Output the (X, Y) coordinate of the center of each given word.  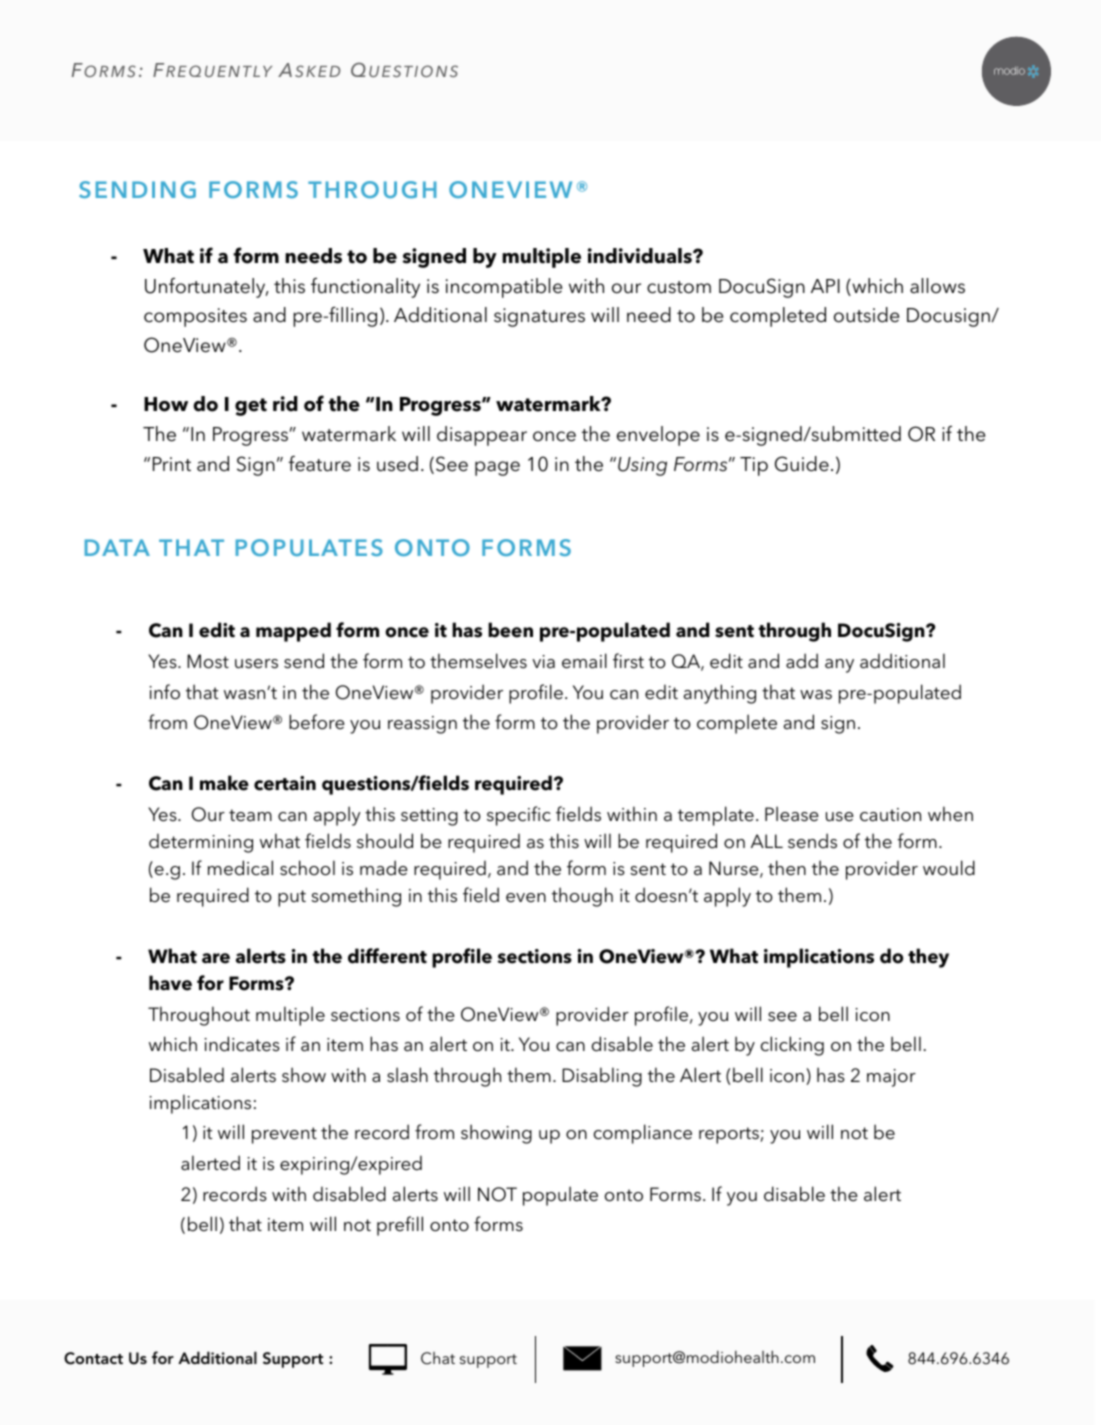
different (387, 956)
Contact (93, 1358)
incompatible (504, 288)
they (928, 958)
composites (195, 317)
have (170, 983)
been (510, 630)
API (825, 286)
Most (208, 661)
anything (720, 694)
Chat (438, 1358)
